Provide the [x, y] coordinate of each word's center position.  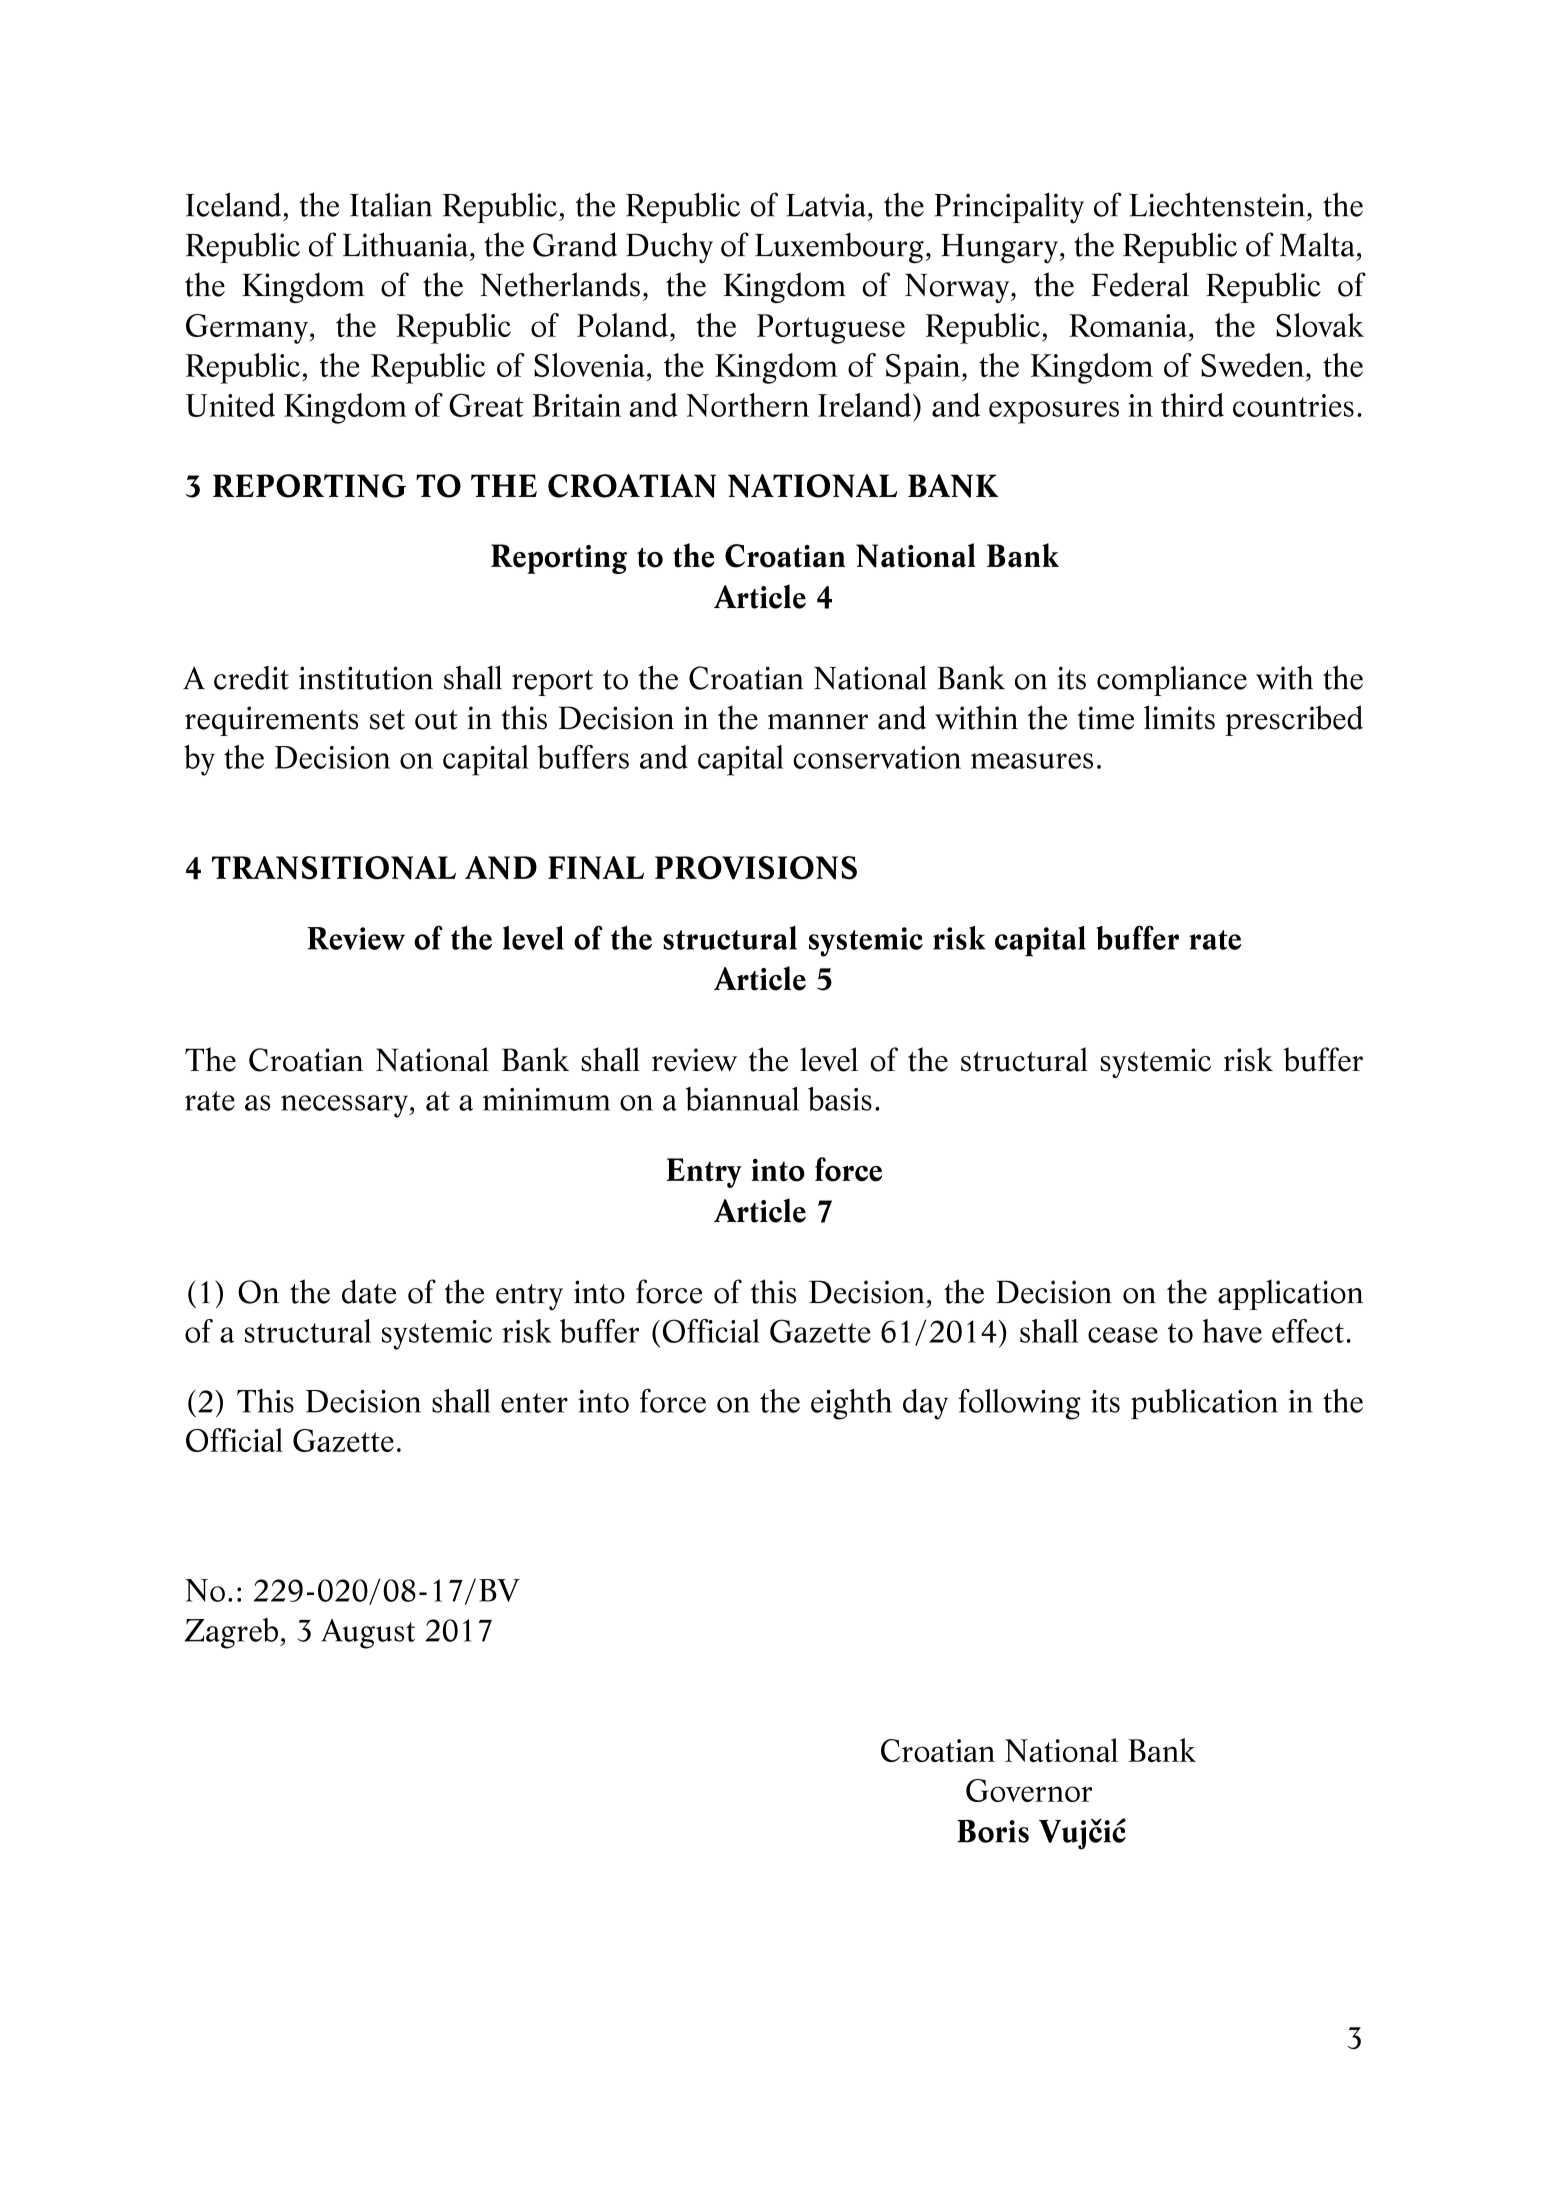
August [368, 1634]
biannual [742, 1099]
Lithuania [405, 244]
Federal [1140, 284]
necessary [345, 1106]
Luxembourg [840, 248]
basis [840, 1099]
